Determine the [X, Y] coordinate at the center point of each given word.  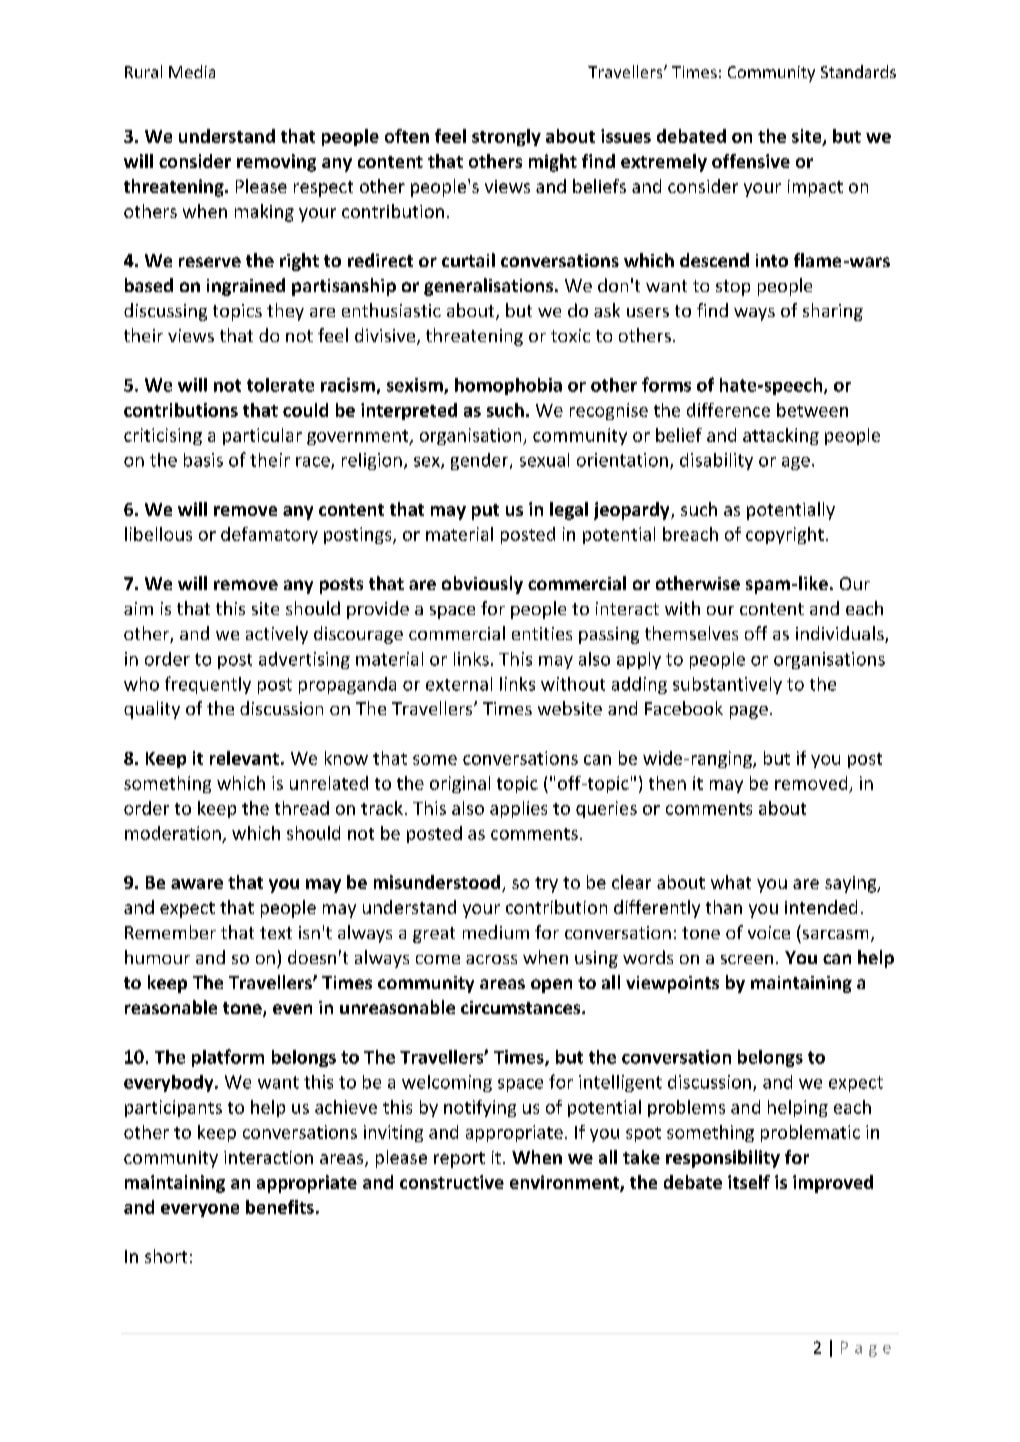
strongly [506, 137]
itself [749, 1182]
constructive [452, 1182]
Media [192, 71]
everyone [200, 1210]
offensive [751, 161]
